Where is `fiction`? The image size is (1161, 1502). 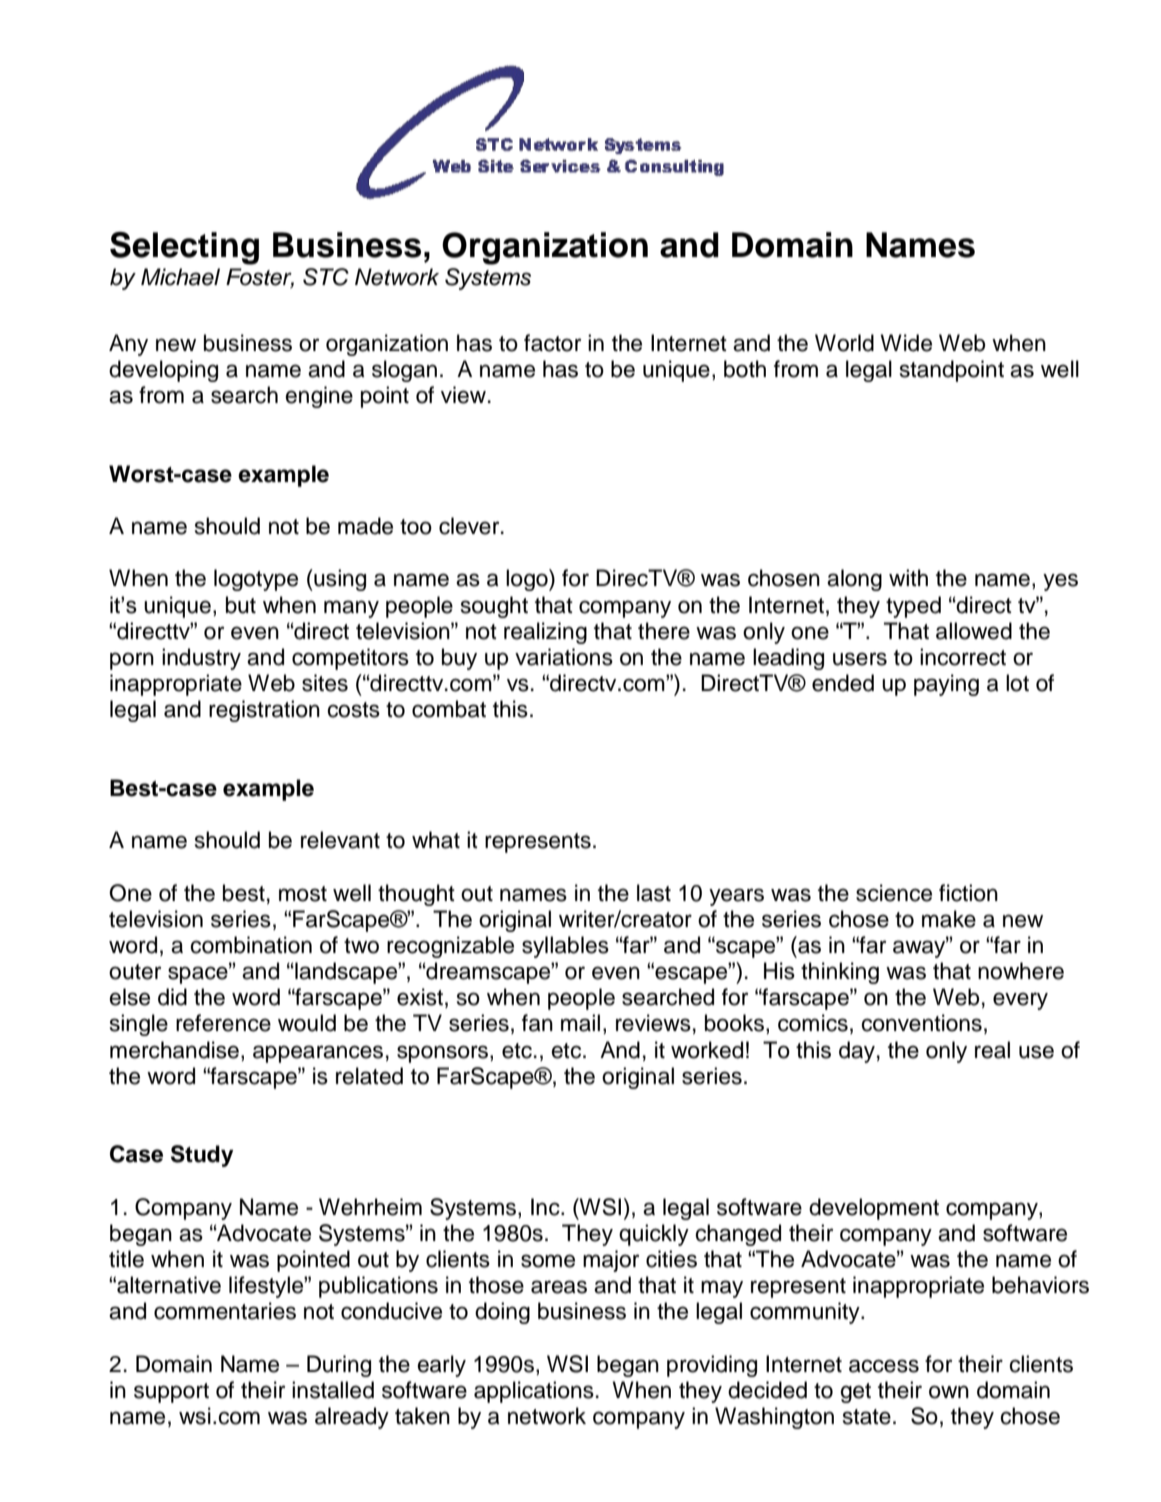 fiction is located at coordinates (968, 893).
